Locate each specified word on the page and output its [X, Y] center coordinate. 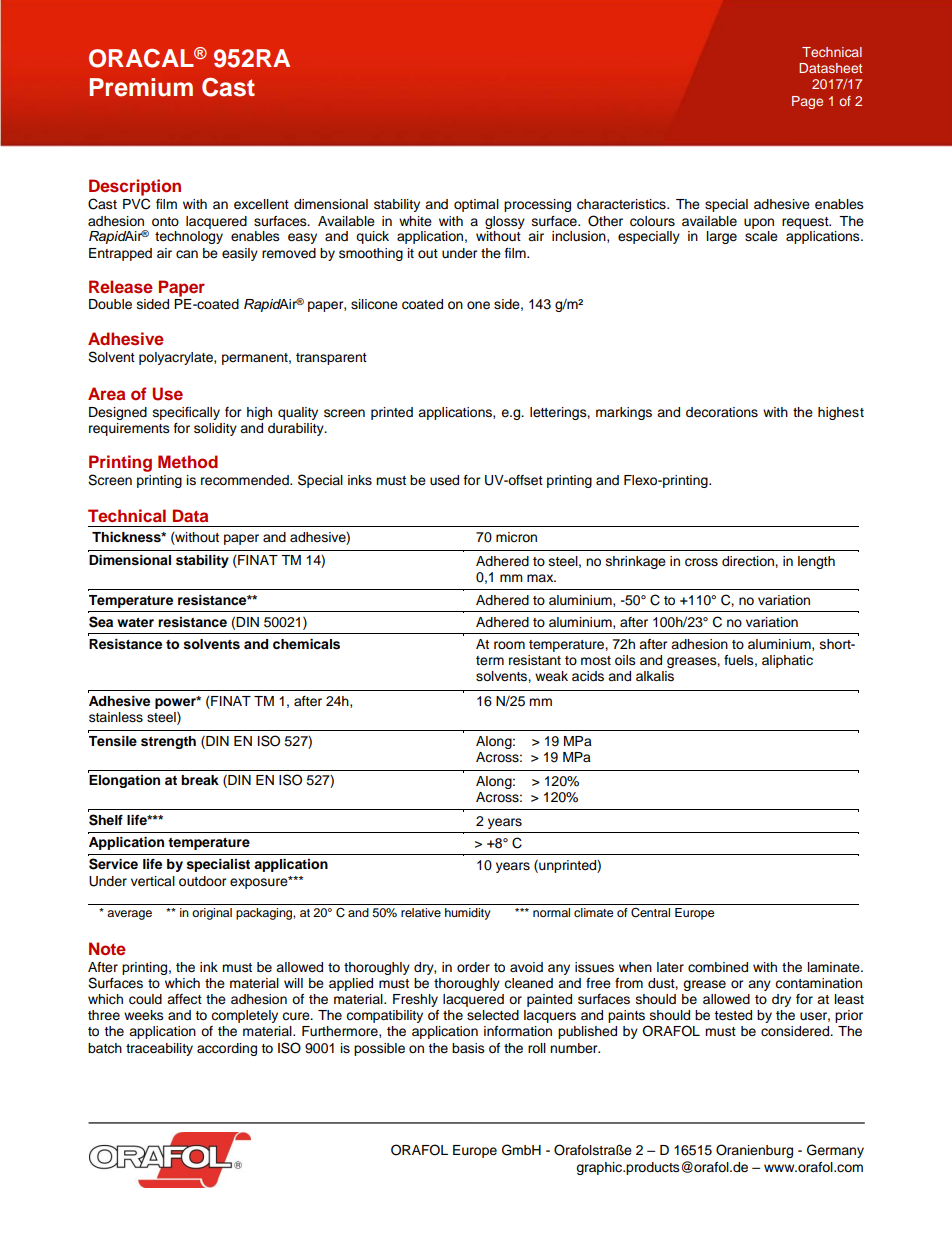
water [135, 622]
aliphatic [787, 661]
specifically [186, 413]
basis [468, 1048]
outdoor [203, 881]
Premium [141, 87]
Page [807, 102]
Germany [835, 1151]
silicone [374, 304]
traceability [159, 1049]
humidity [468, 914]
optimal [476, 205]
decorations [722, 412]
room [509, 645]
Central [650, 913]
